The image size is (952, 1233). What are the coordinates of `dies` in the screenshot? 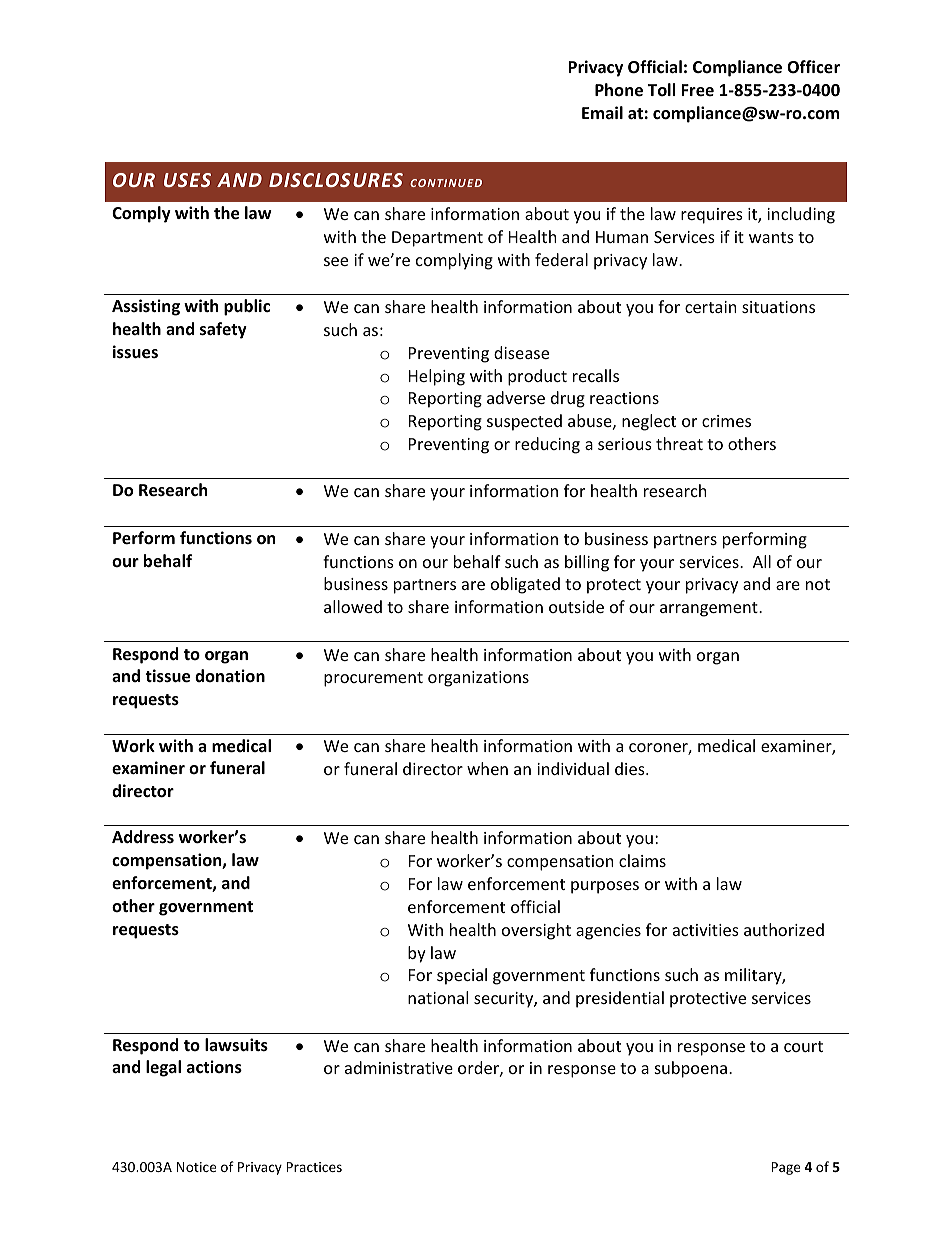 It's located at (631, 768).
